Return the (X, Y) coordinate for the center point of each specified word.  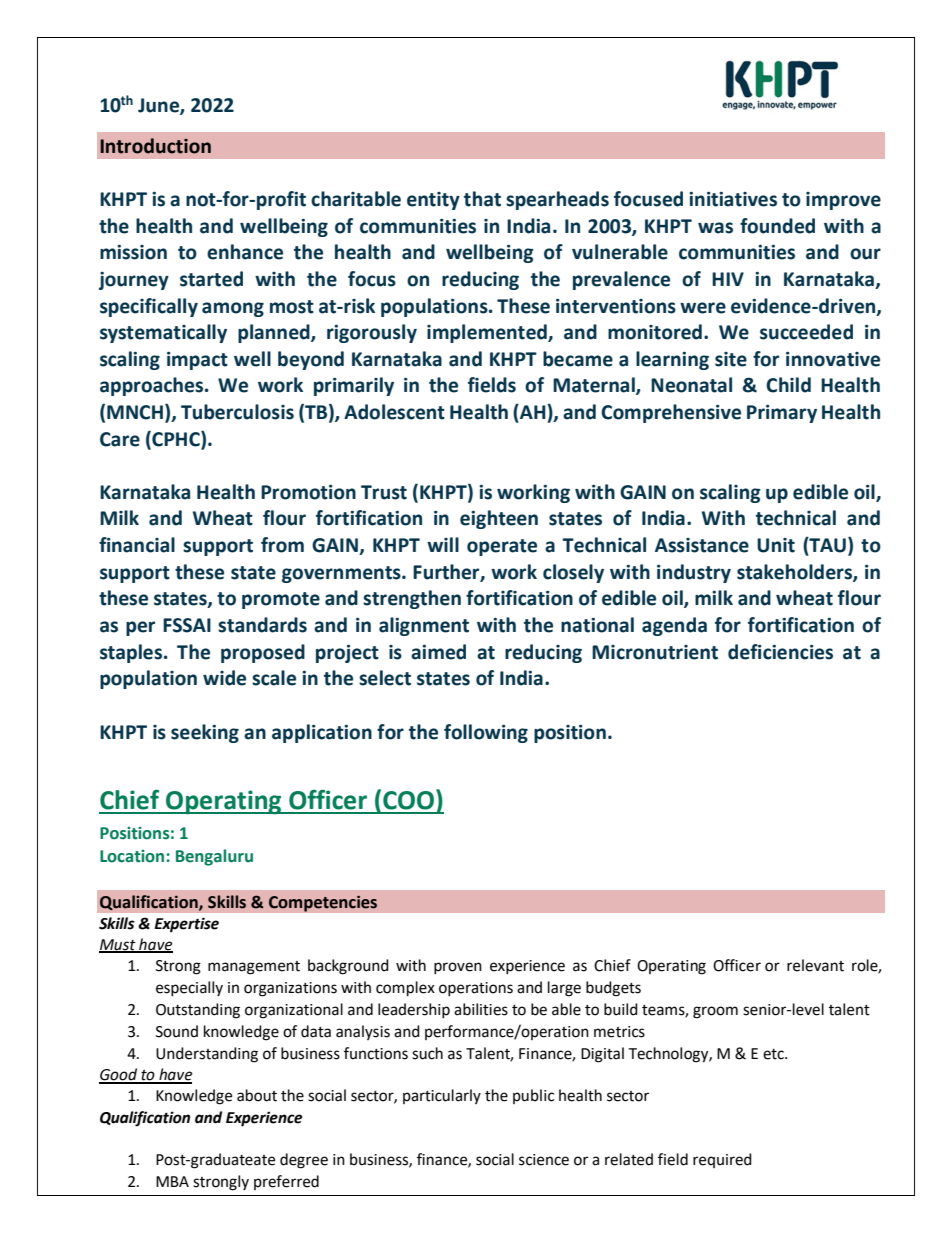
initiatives (733, 199)
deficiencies (780, 652)
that (482, 199)
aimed (438, 652)
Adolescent (394, 412)
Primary (782, 414)
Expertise (186, 925)
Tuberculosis (237, 412)
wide (224, 678)
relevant (815, 965)
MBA (172, 1181)
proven (458, 968)
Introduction (155, 146)
